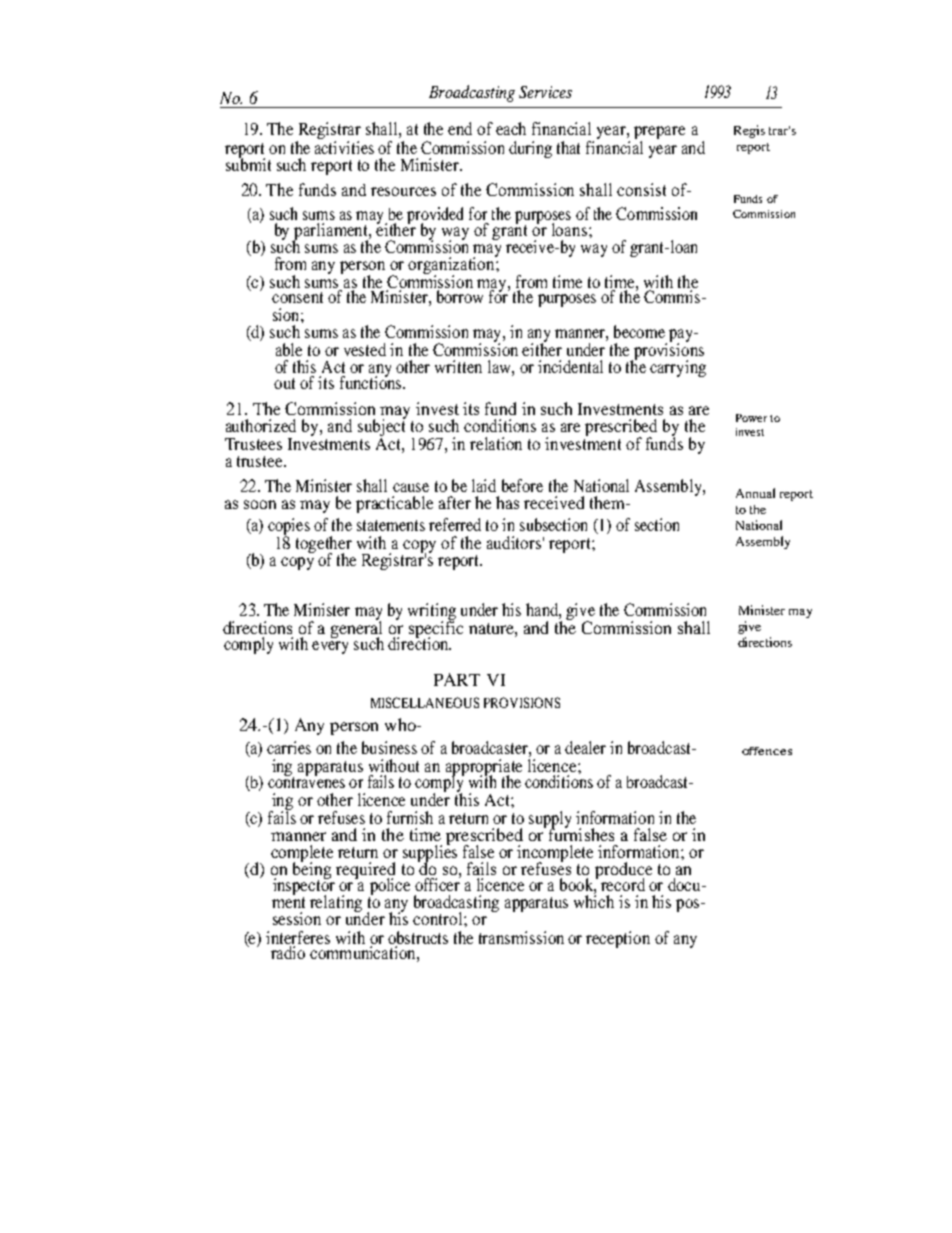  Describe the element at coordinates (298, 937) in the document. I see `interferes` at that location.
